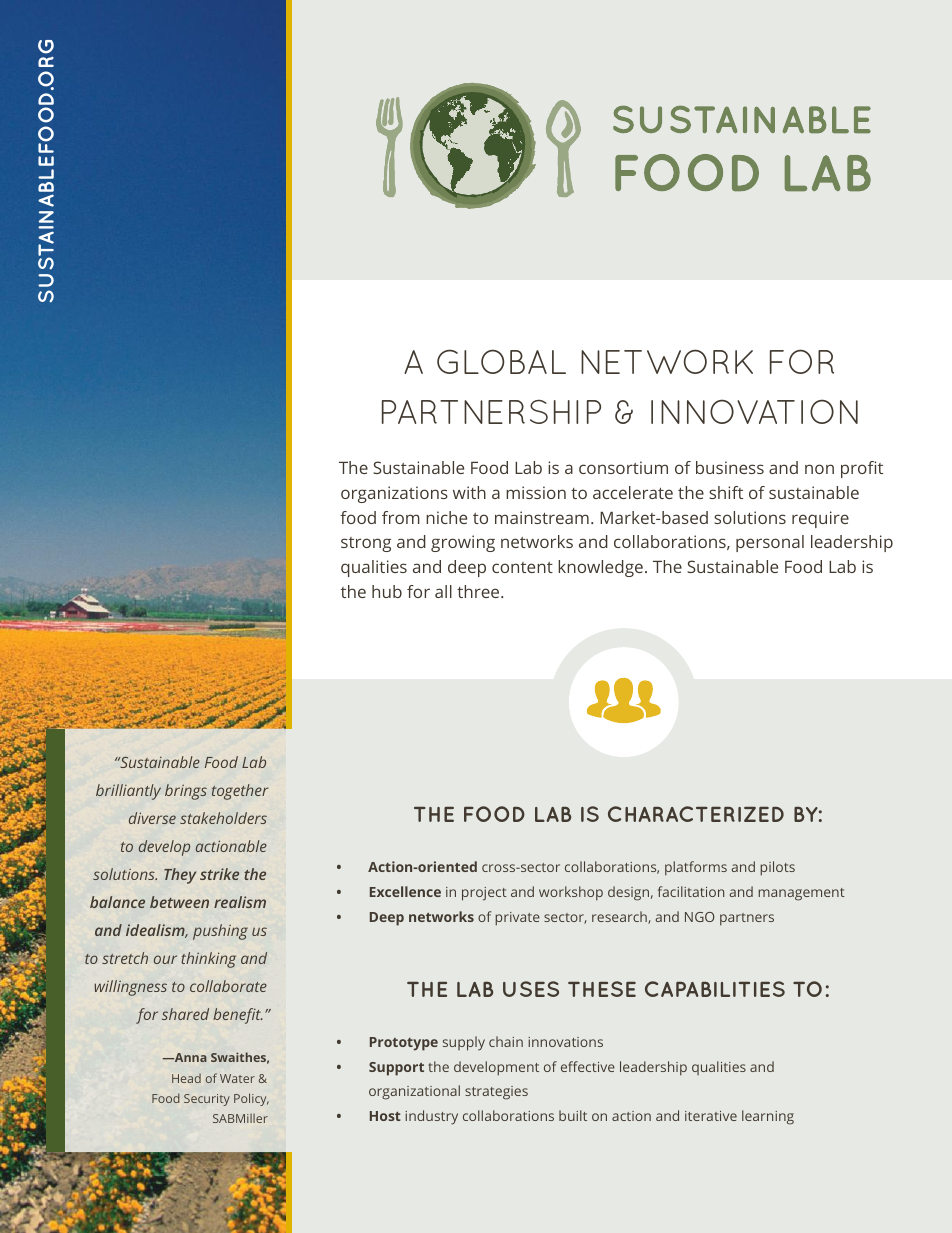 The width and height of the screenshot is (952, 1233). I want to click on strategies, so click(496, 1093).
